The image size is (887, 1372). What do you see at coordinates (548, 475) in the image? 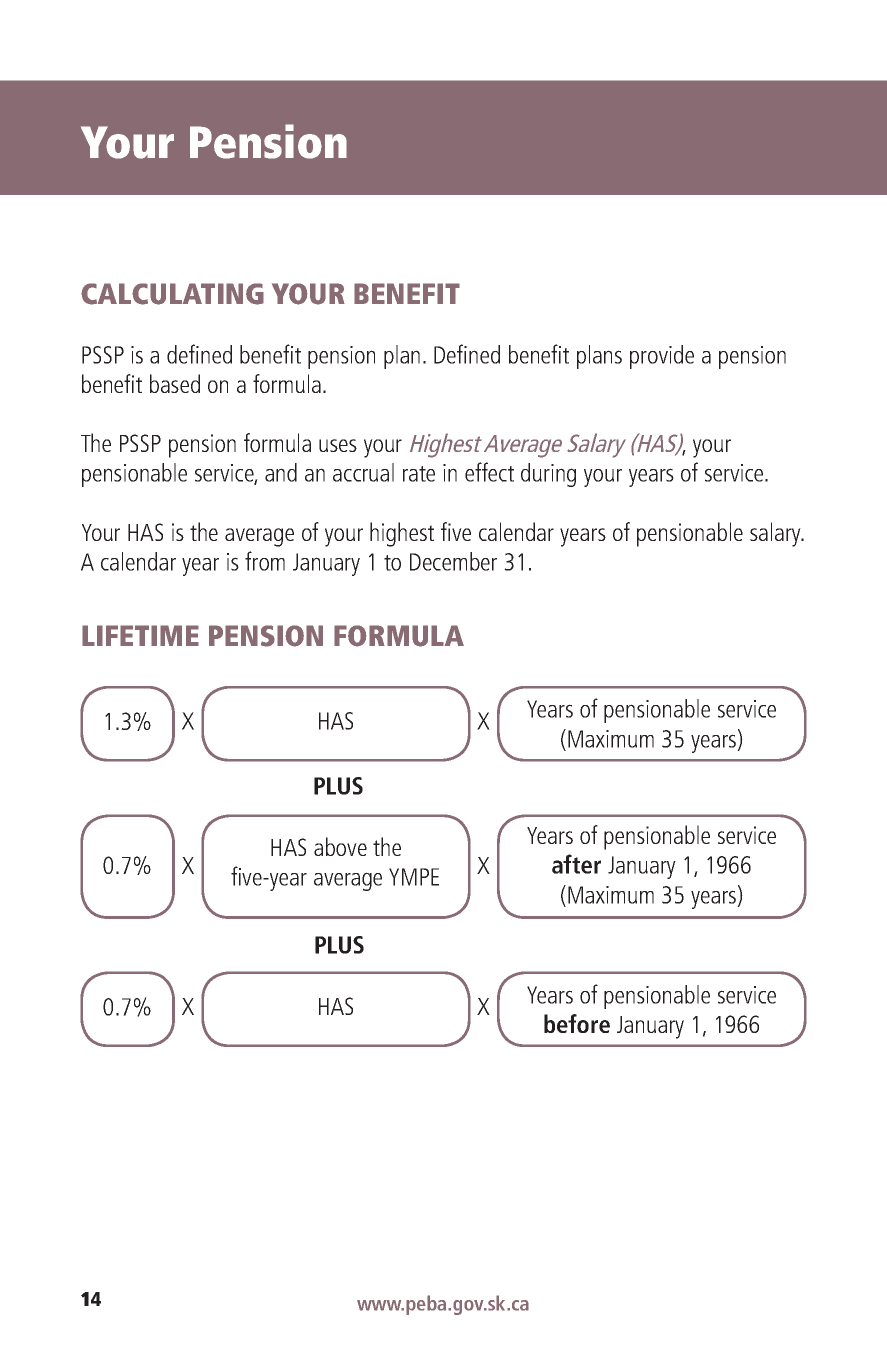
I see `during` at bounding box center [548, 475].
